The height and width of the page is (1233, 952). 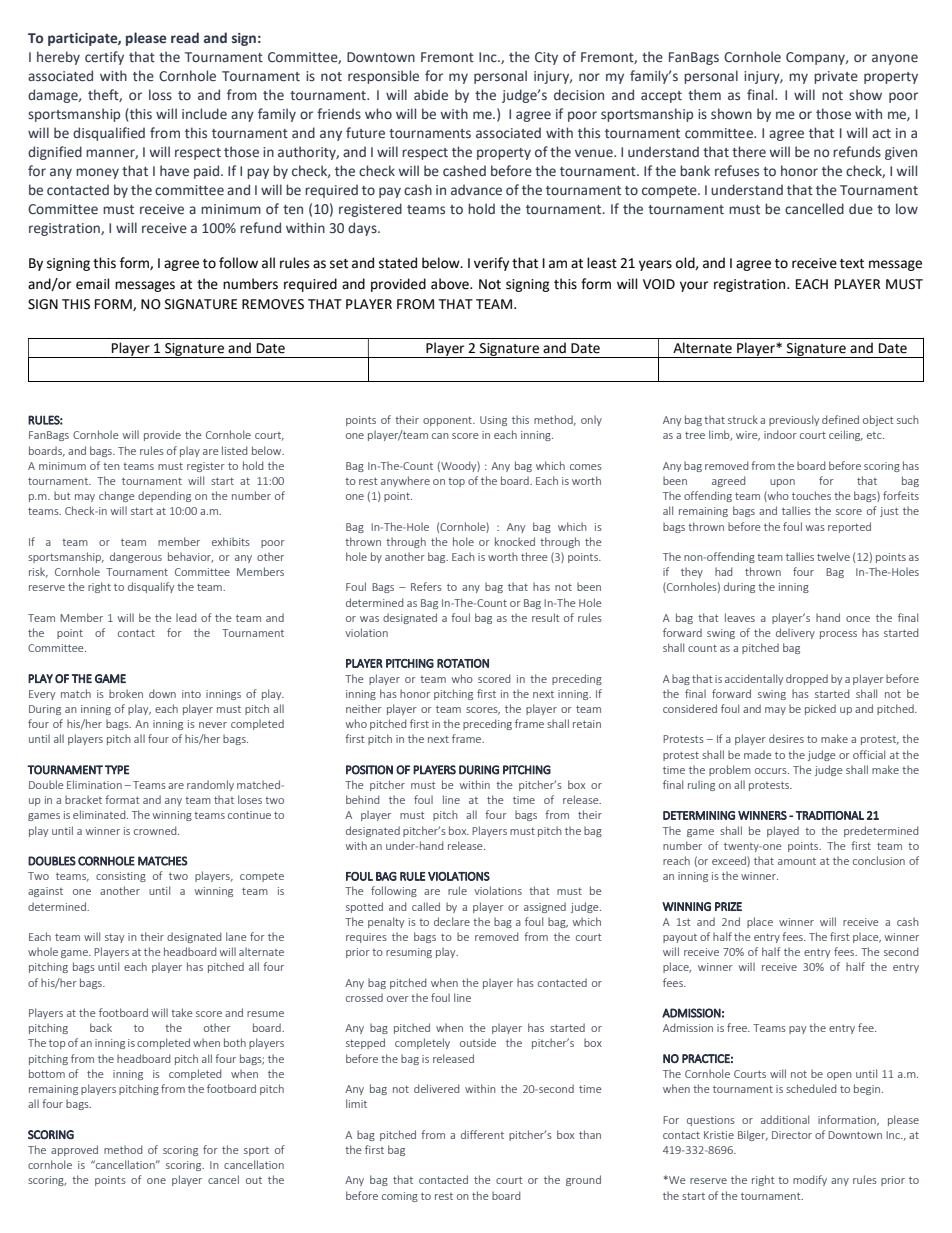 What do you see at coordinates (493, 421) in the page?
I see `Using` at bounding box center [493, 421].
